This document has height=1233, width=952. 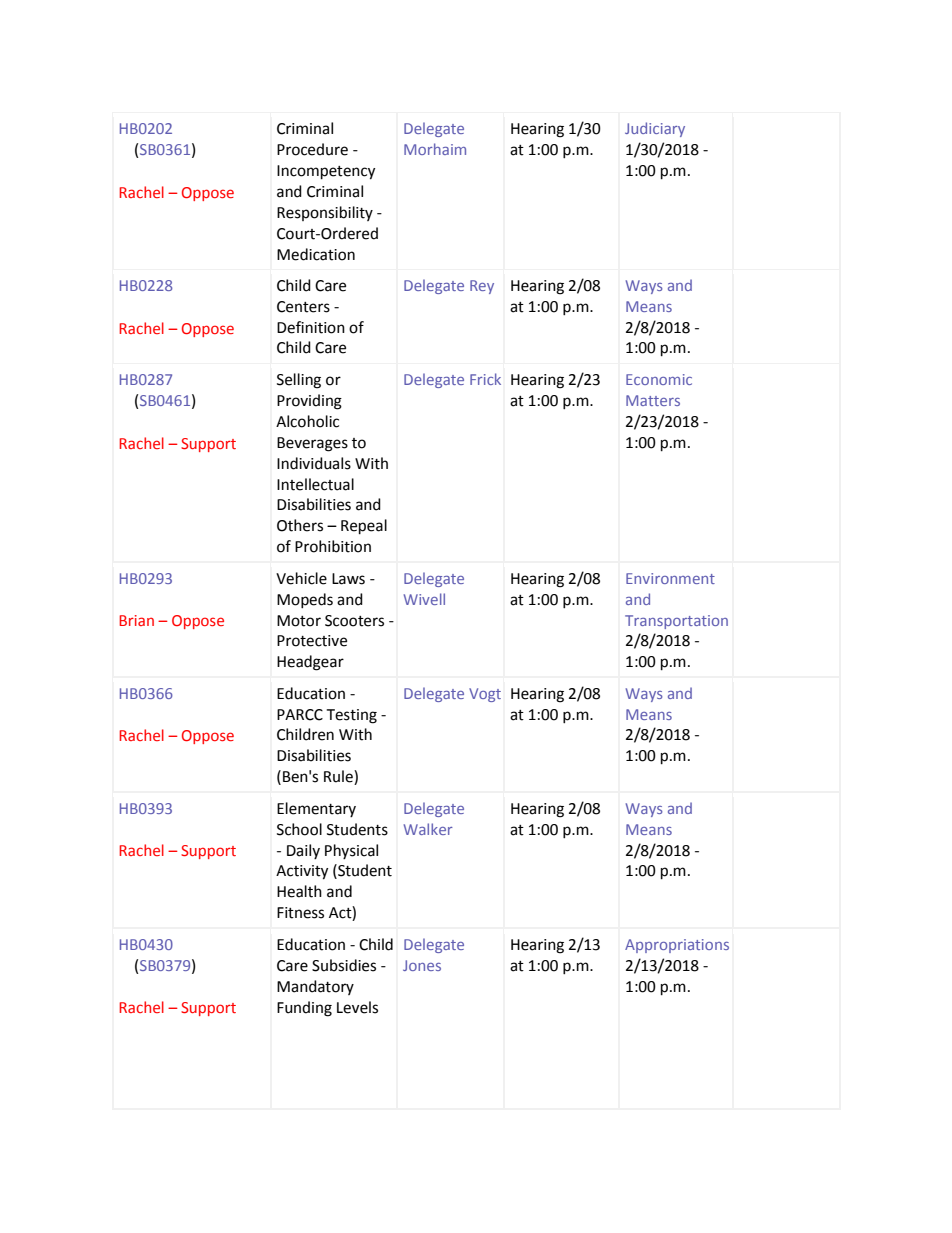 I want to click on Procedure, so click(x=312, y=149).
